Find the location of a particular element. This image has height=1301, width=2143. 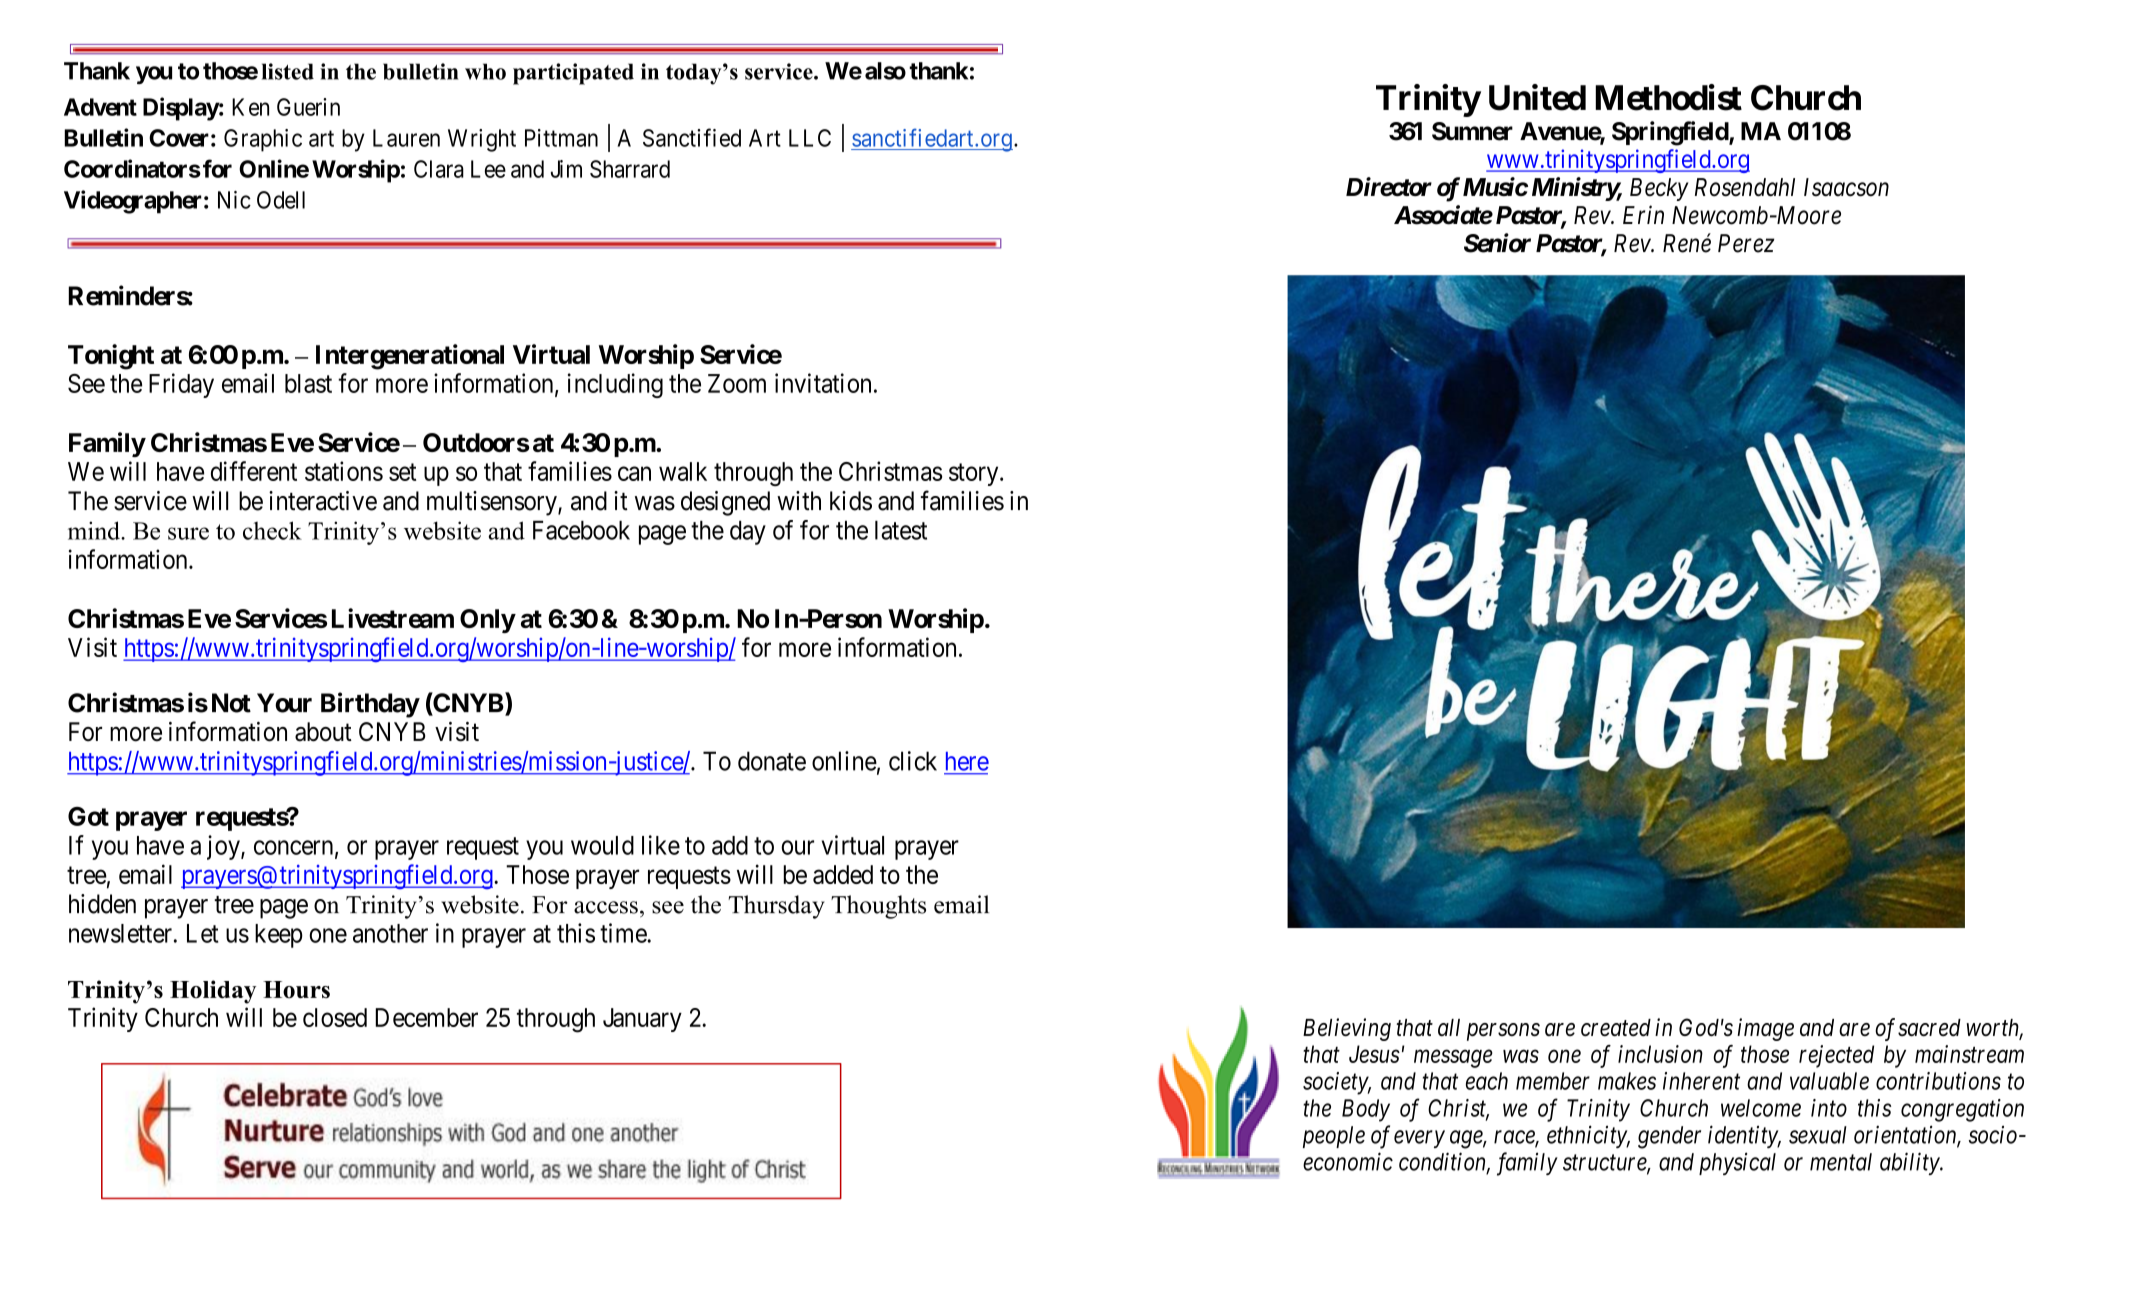

closed is located at coordinates (335, 1017).
